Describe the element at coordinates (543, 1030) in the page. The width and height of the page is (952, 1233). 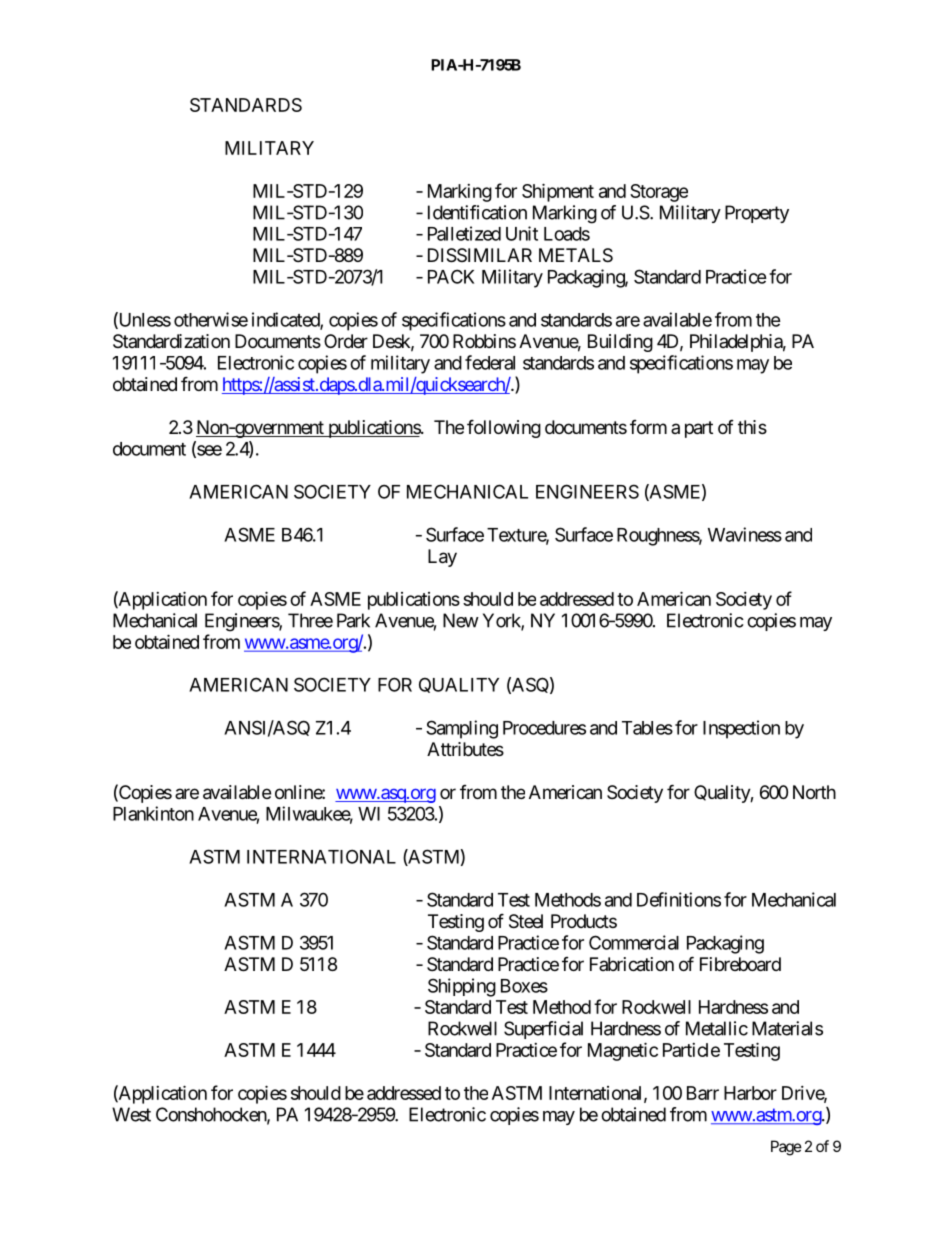
I see `Superficial` at that location.
